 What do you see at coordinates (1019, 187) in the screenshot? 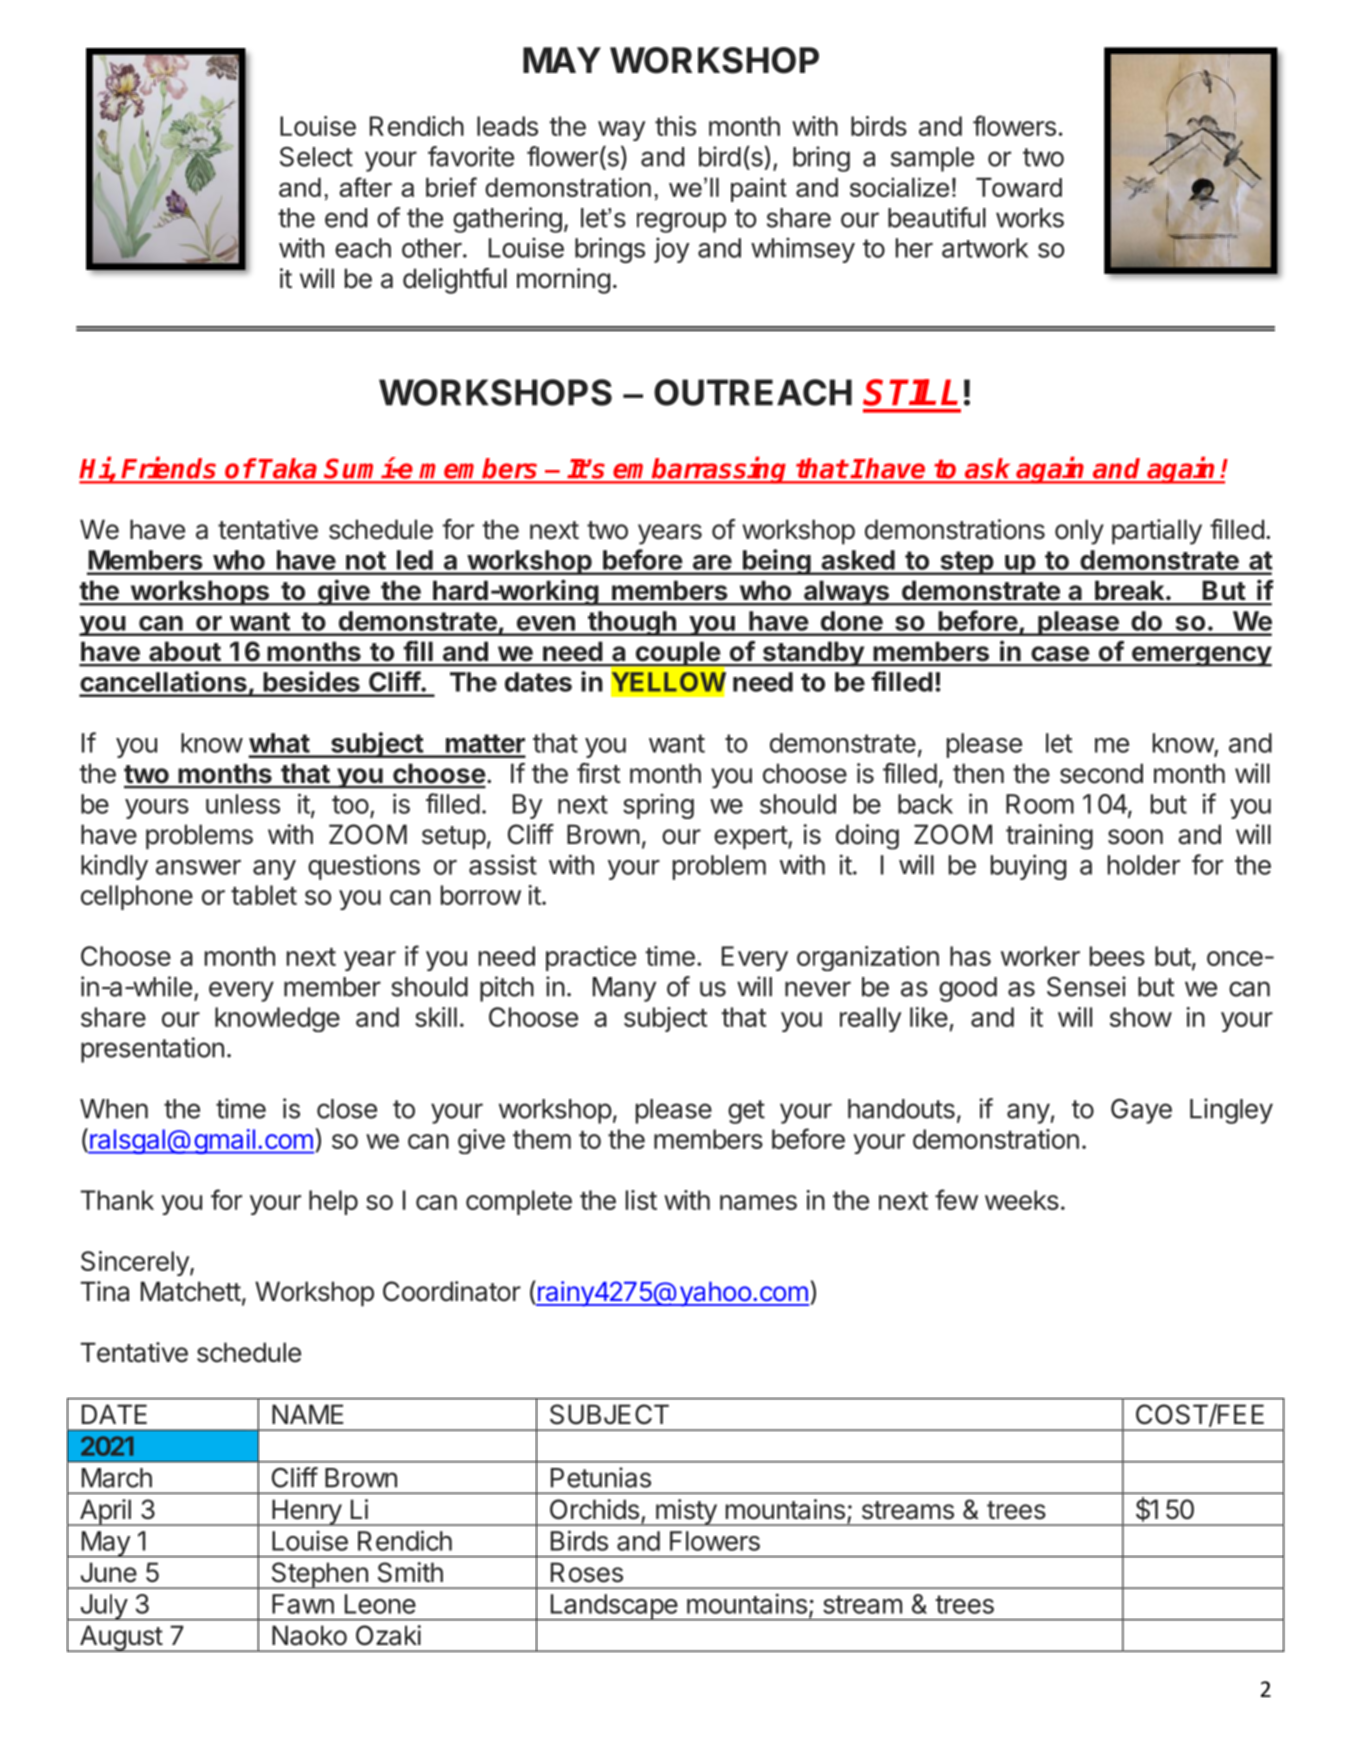
I see `Toward` at bounding box center [1019, 187].
